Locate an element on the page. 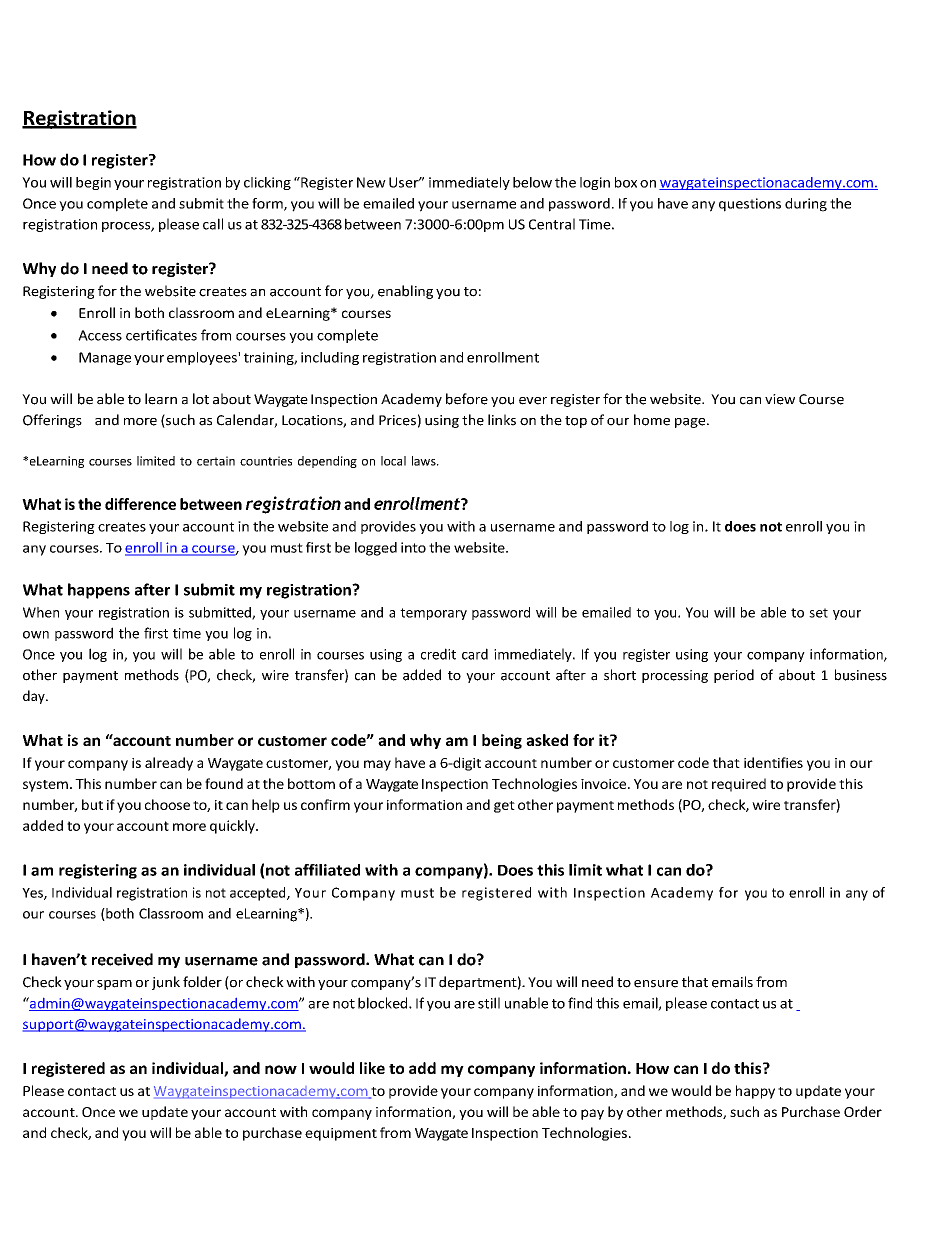 The height and width of the document is (1233, 952). credit is located at coordinates (438, 654).
